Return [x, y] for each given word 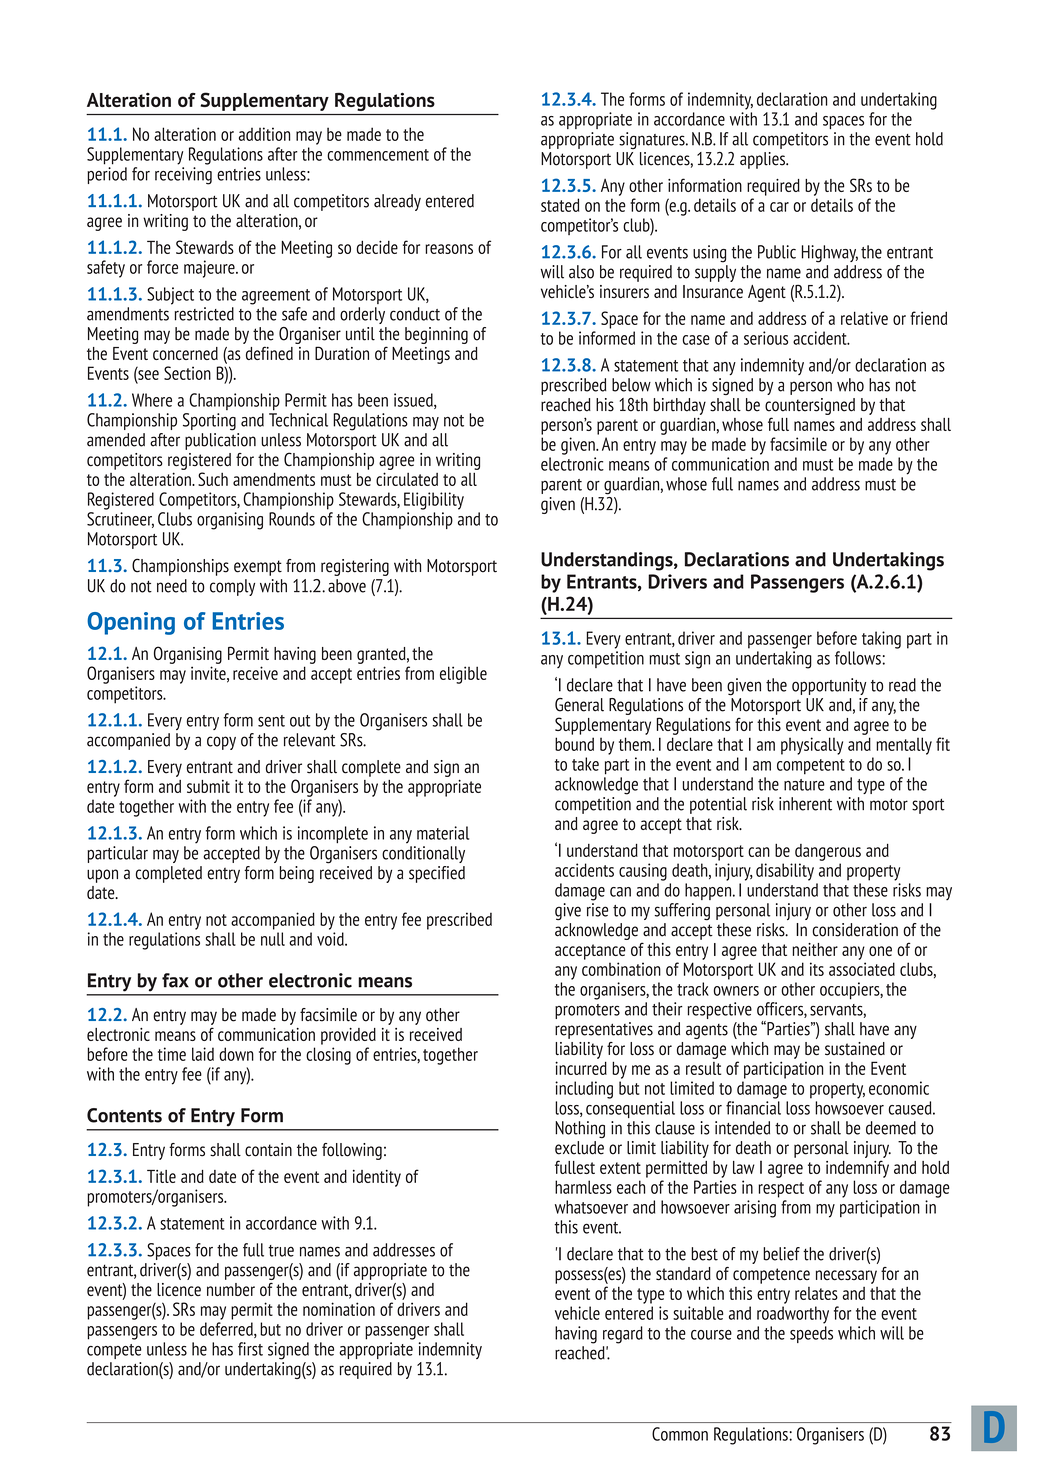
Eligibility [434, 501]
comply [232, 587]
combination [621, 969]
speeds [811, 1334]
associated [862, 969]
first [250, 1349]
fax [175, 980]
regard [623, 1335]
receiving [183, 176]
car [779, 207]
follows [858, 658]
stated [560, 205]
